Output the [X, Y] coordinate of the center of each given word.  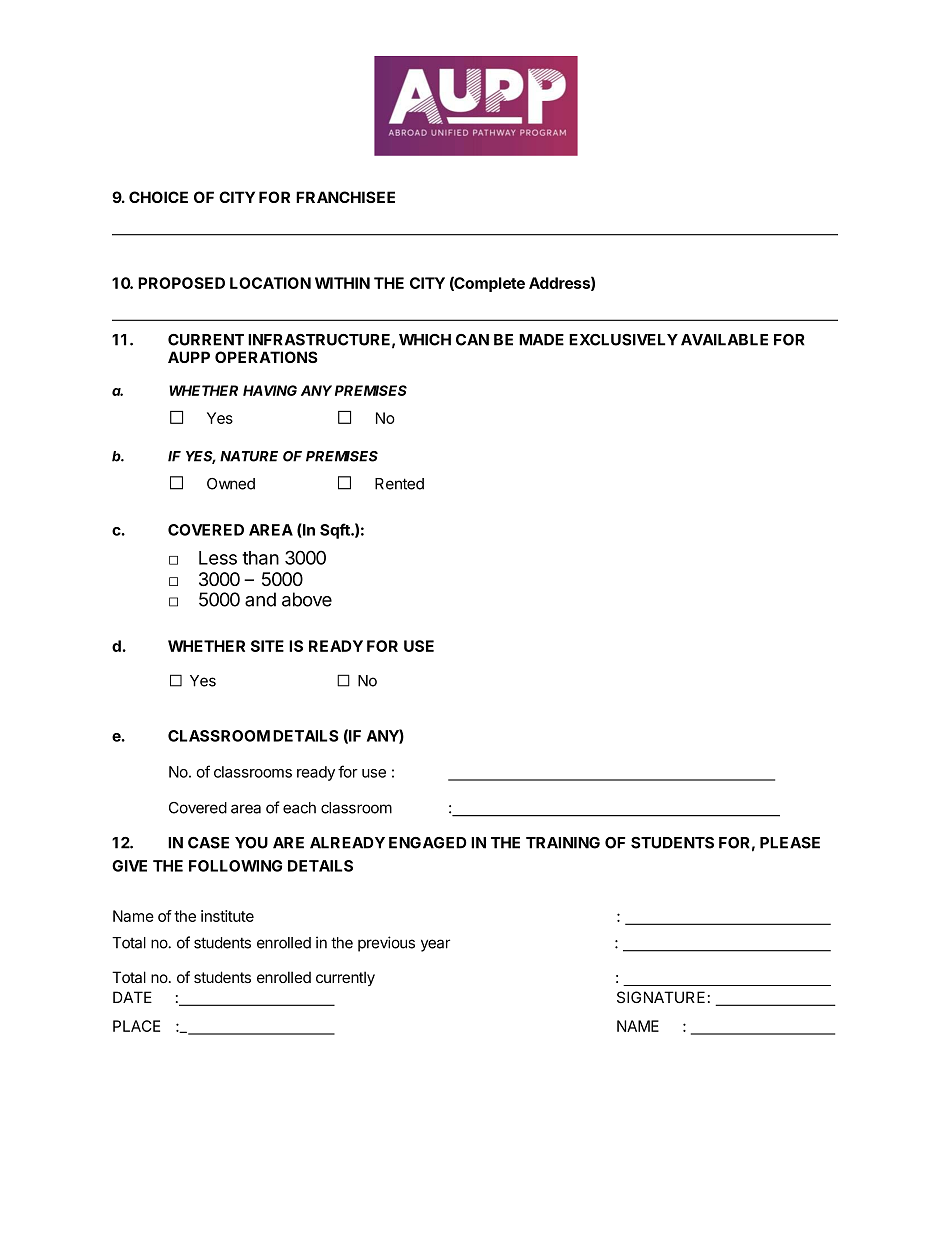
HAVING [270, 390]
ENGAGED [428, 843]
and [260, 599]
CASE [208, 843]
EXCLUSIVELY [623, 340]
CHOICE [158, 197]
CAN [472, 340]
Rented [399, 484]
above [307, 599]
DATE [132, 997]
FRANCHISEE [345, 197]
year [435, 945]
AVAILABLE [724, 340]
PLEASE [790, 843]
